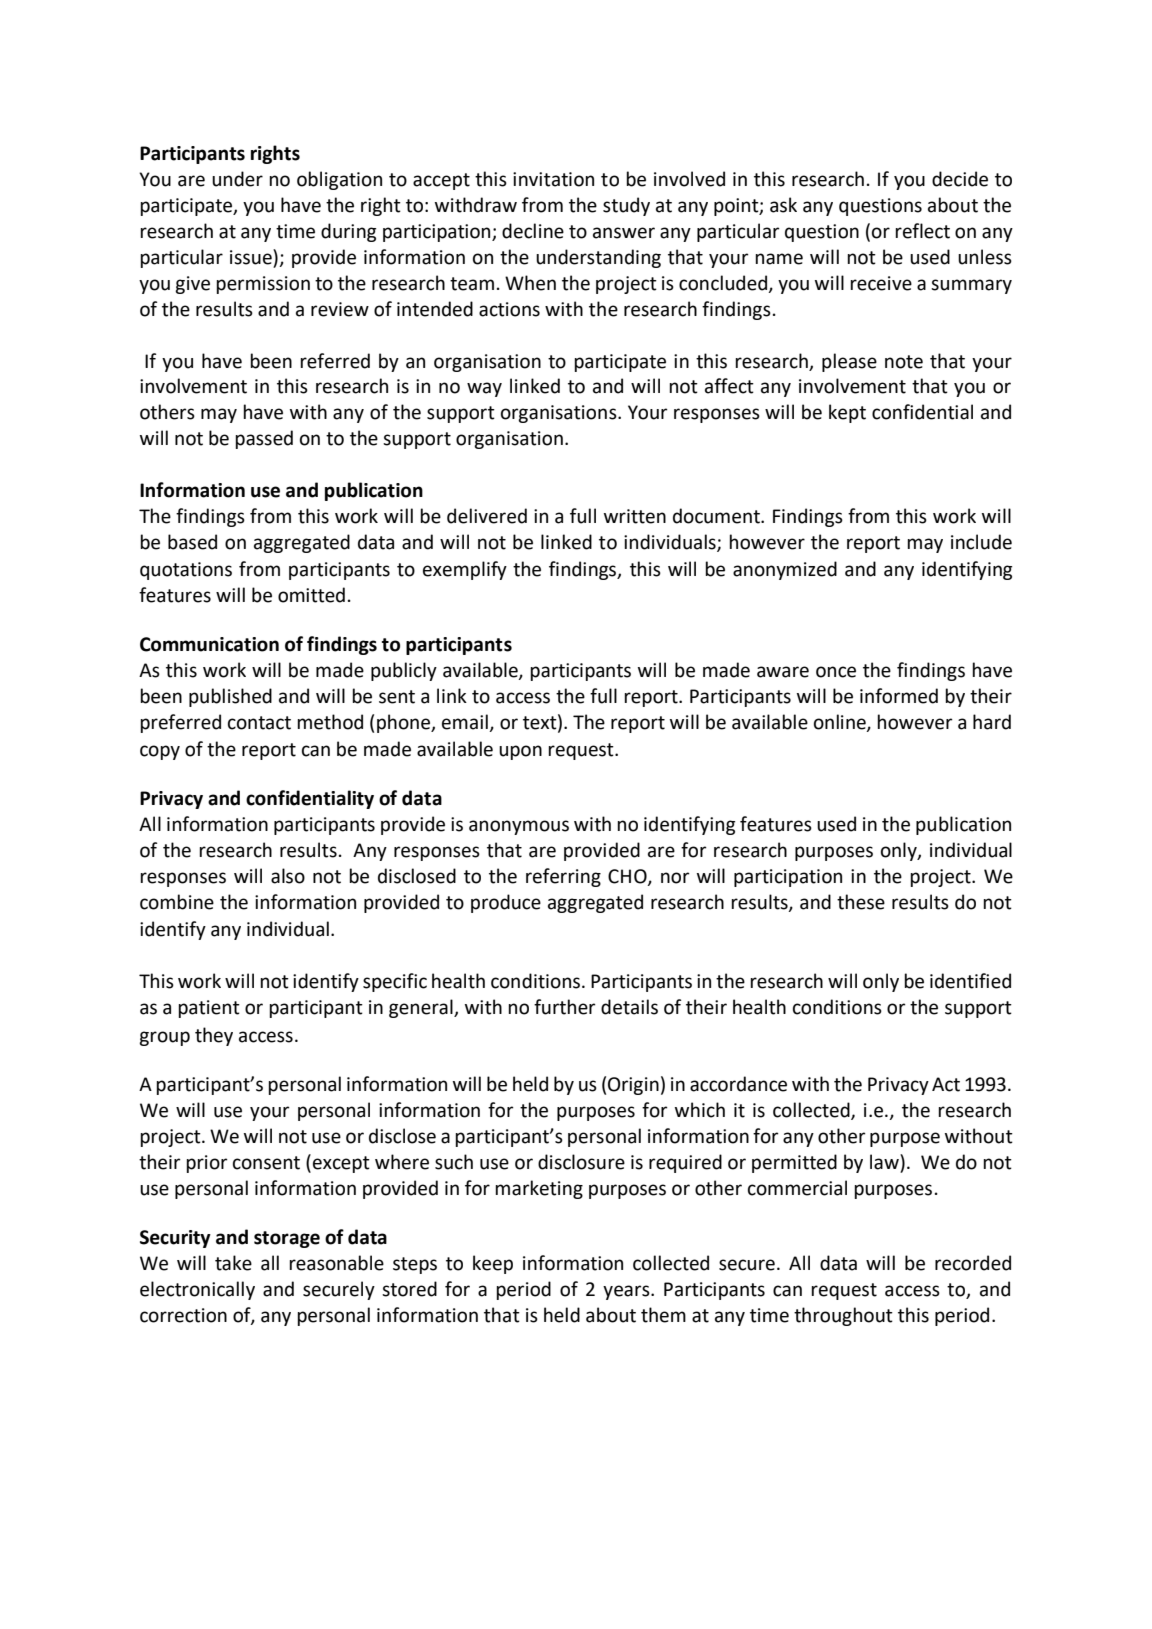 This page has width=1152, height=1629. I want to click on these, so click(861, 902).
